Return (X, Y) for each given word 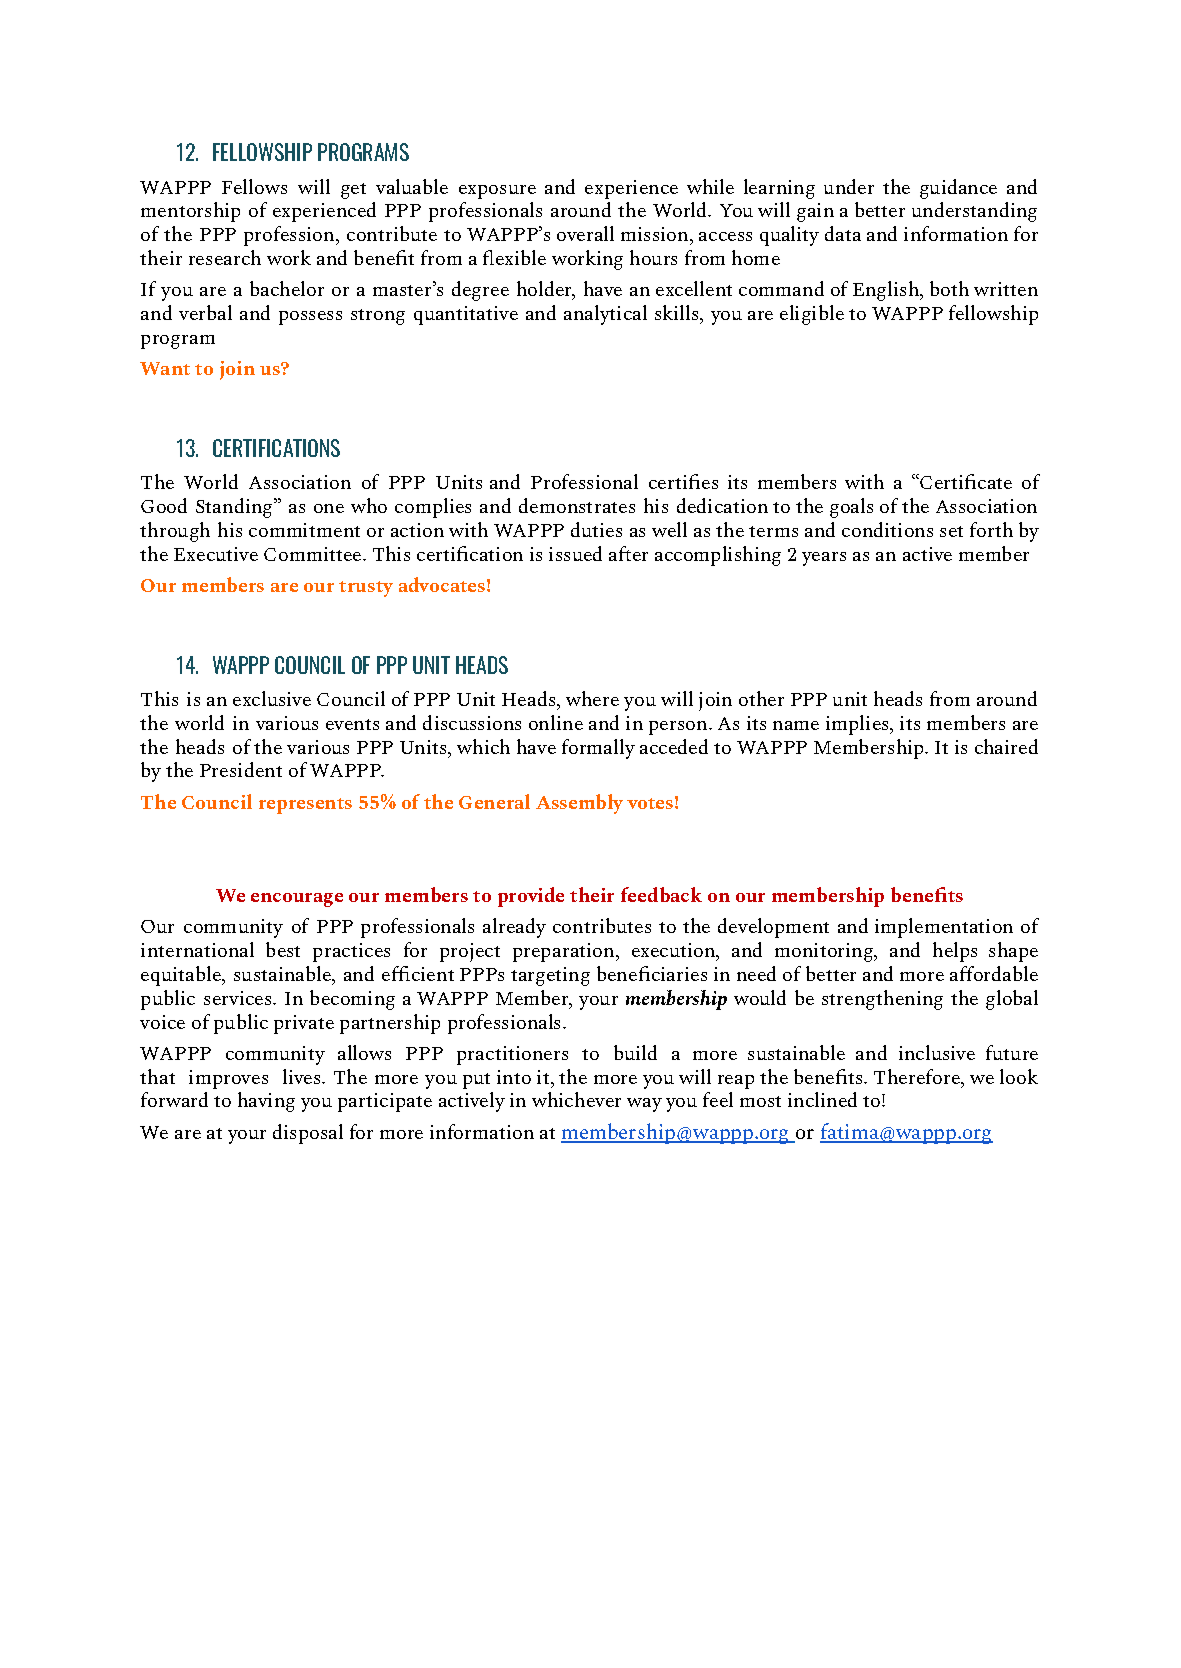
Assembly (579, 804)
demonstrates (577, 505)
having (266, 1102)
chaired (1006, 746)
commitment (304, 530)
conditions (887, 529)
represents (305, 806)
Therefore (918, 1076)
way (644, 1105)
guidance (958, 189)
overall (585, 233)
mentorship (190, 212)
